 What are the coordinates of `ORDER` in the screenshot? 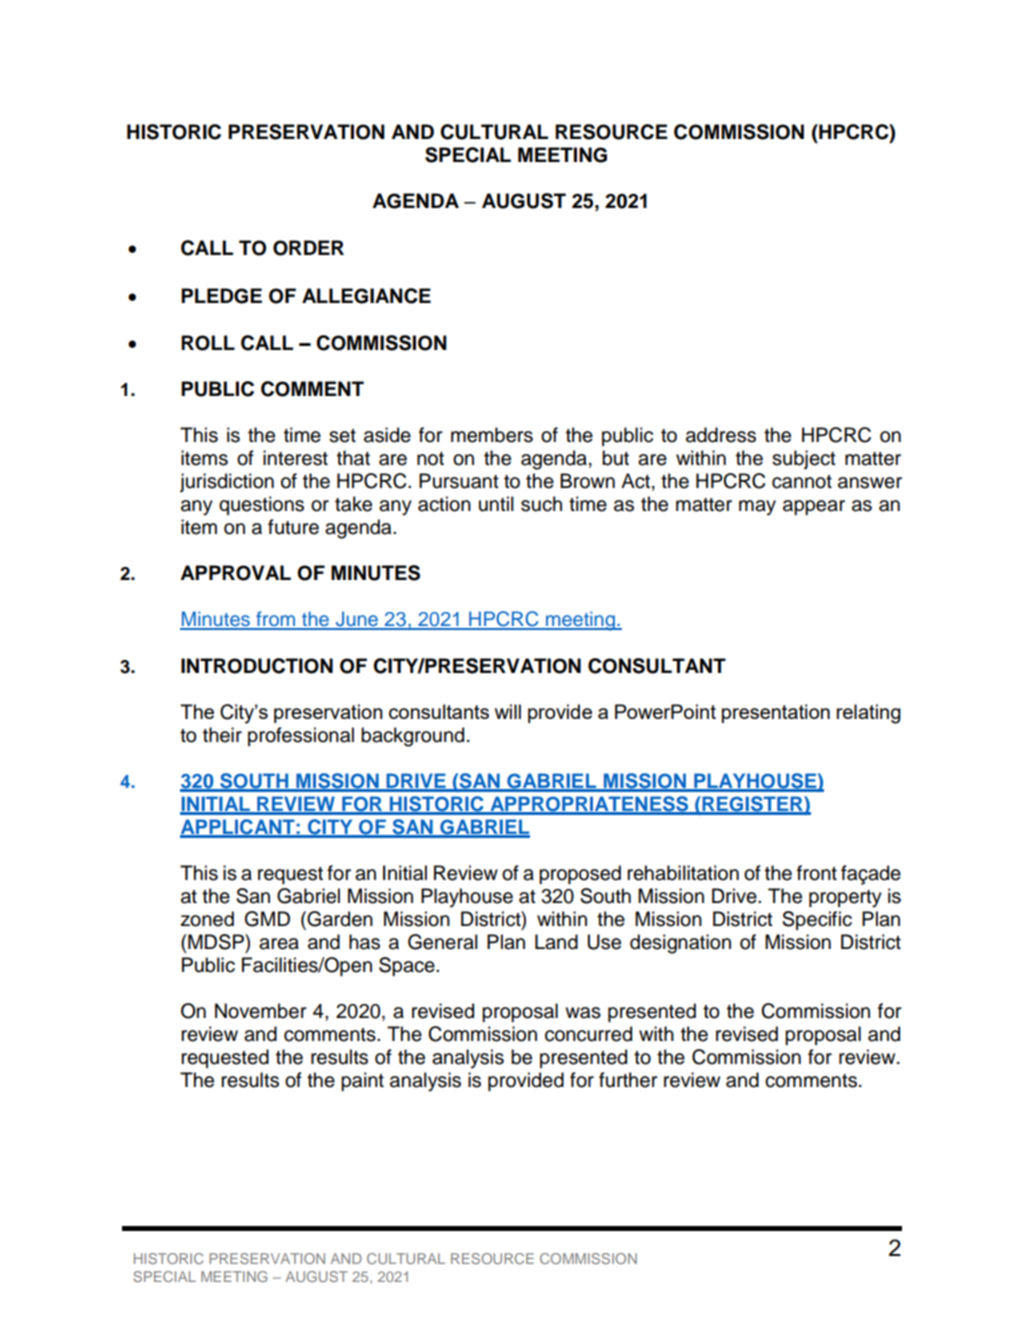 It's located at (308, 248).
